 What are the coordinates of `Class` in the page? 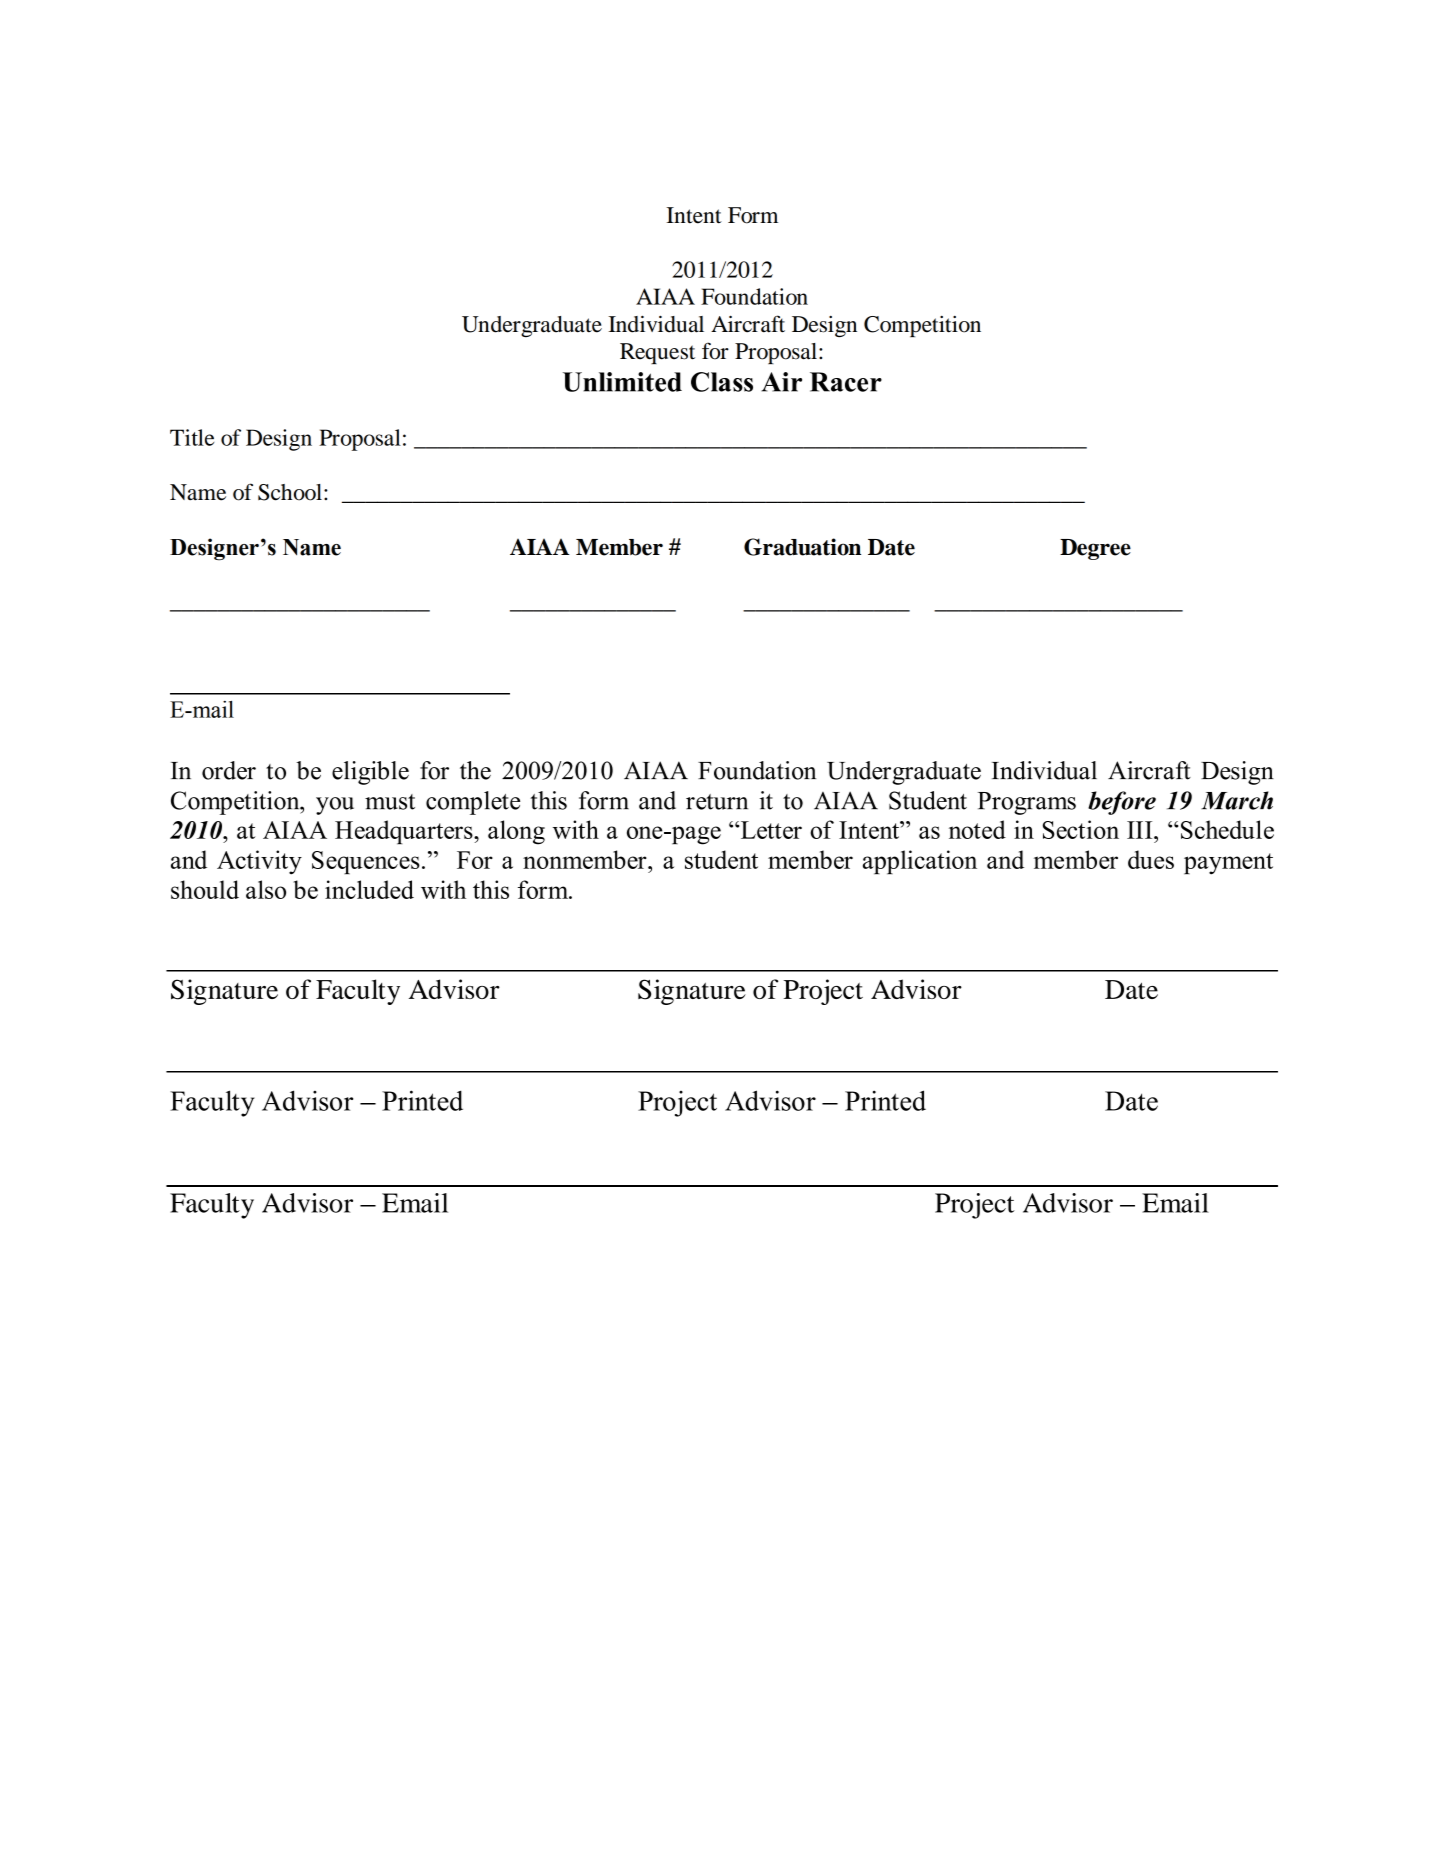 It's located at (722, 382).
